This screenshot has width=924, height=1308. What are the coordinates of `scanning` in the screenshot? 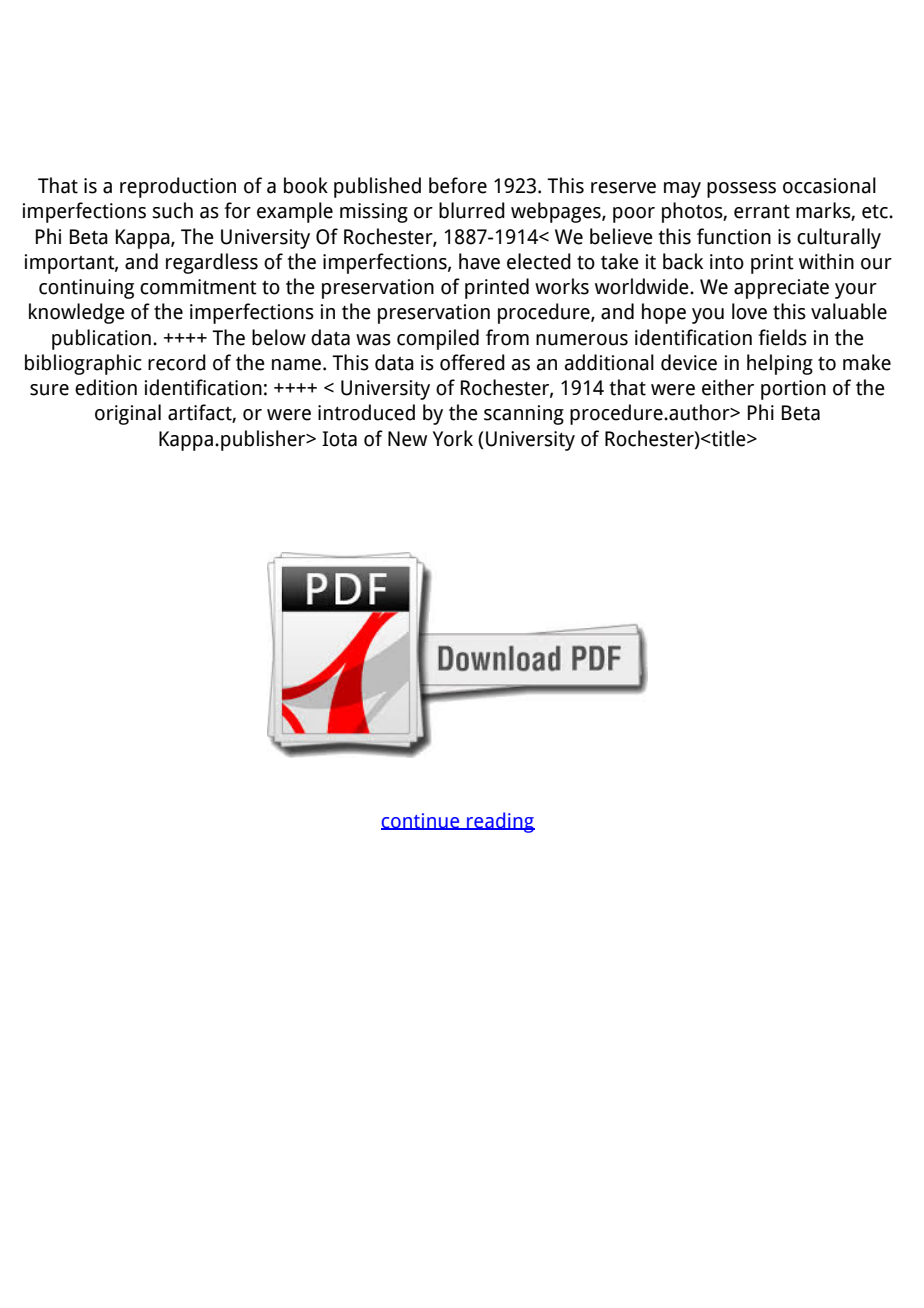 It's located at (524, 415).
